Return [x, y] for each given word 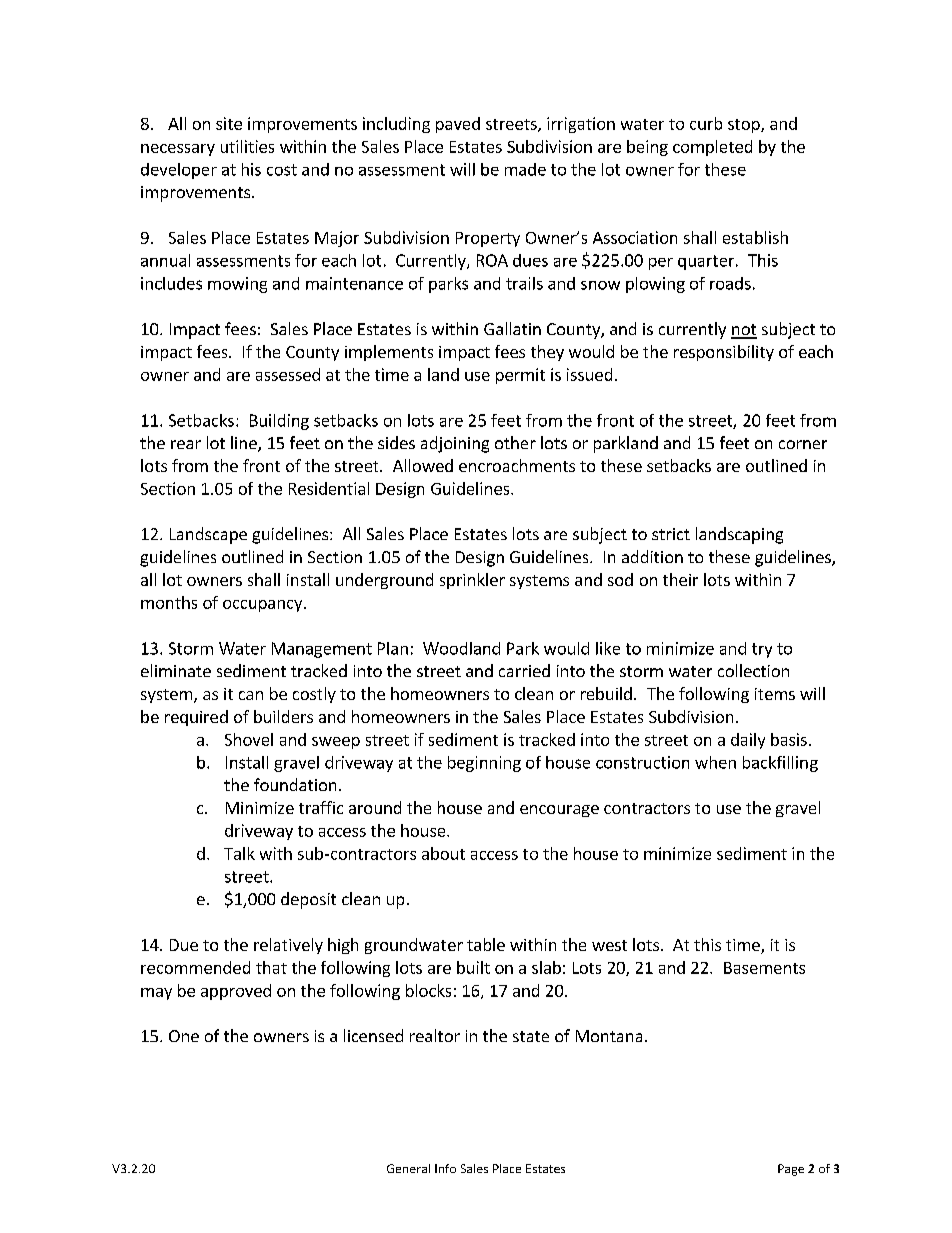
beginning [484, 764]
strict [671, 534]
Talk [239, 853]
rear [186, 444]
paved [458, 125]
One [184, 1036]
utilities [247, 146]
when [715, 762]
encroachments [517, 465]
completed [712, 148]
